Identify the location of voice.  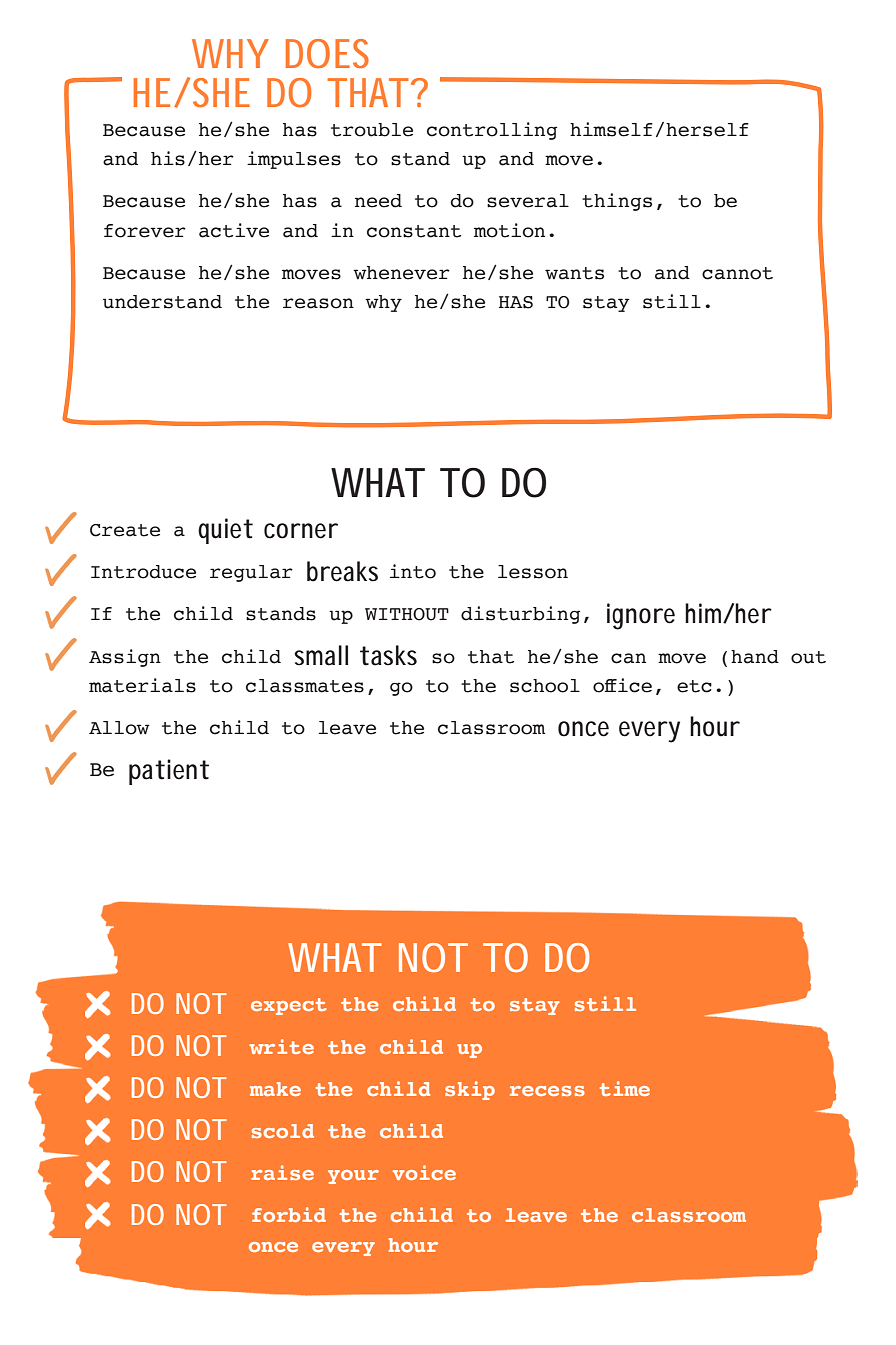
(424, 1172).
